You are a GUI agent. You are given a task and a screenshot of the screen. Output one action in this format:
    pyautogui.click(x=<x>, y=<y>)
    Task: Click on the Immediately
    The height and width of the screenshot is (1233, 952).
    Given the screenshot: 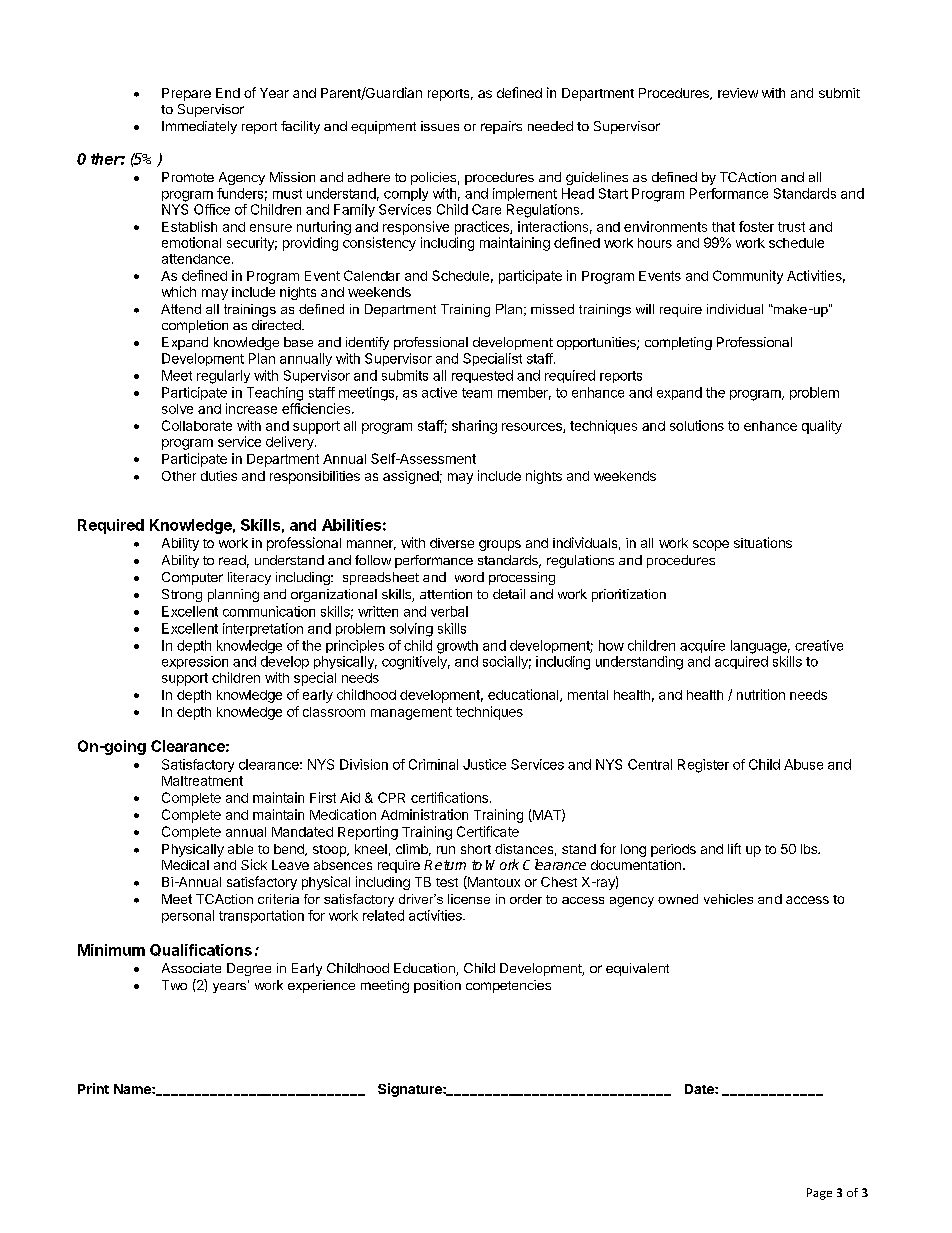 What is the action you would take?
    pyautogui.click(x=199, y=127)
